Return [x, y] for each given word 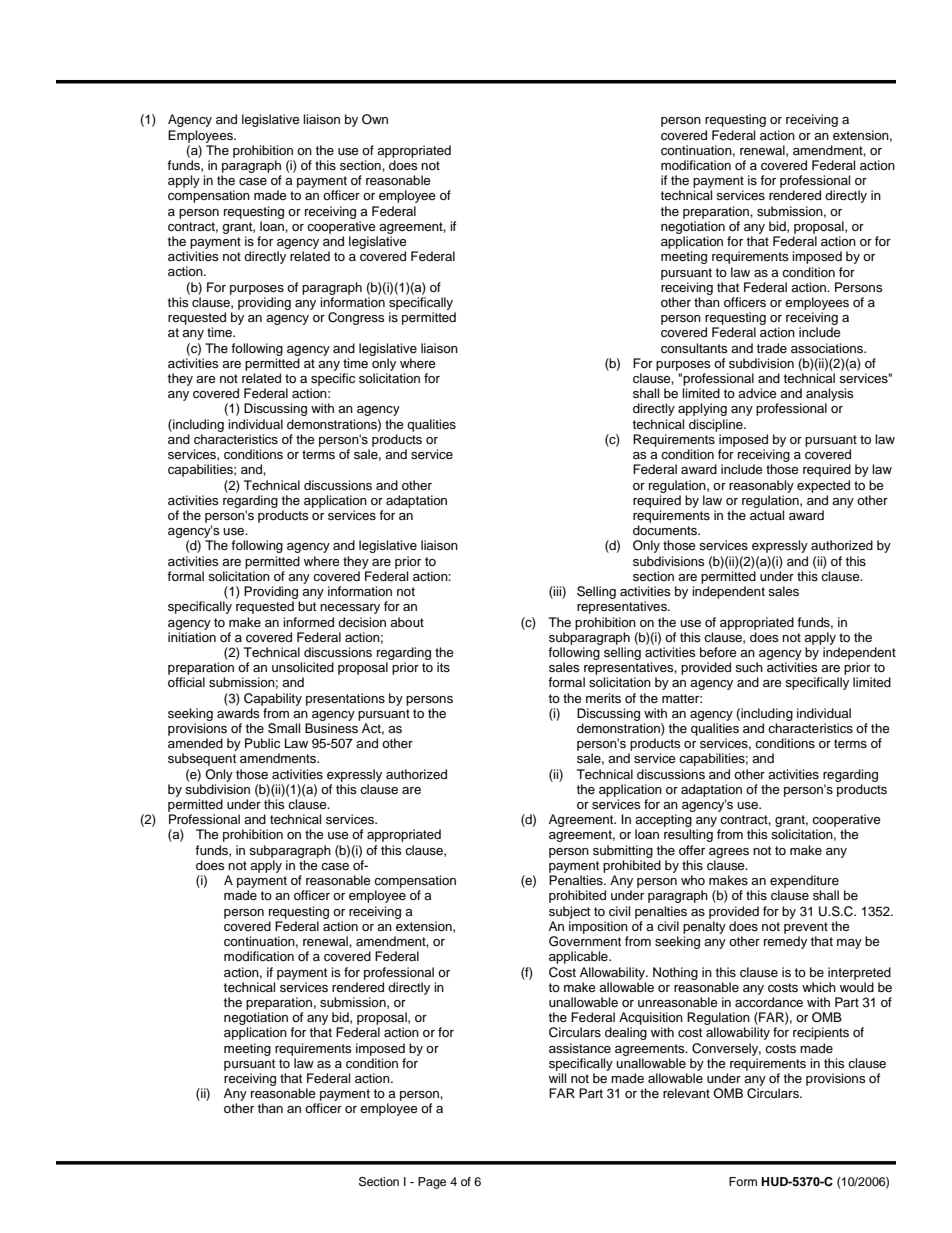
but [307, 606]
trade [772, 348]
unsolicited [303, 667]
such [749, 667]
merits [603, 698]
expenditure [804, 881]
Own [375, 119]
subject [569, 912]
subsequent [202, 759]
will [557, 1078]
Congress [356, 318]
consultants [694, 348]
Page [432, 1183]
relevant [686, 1093]
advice [757, 393]
